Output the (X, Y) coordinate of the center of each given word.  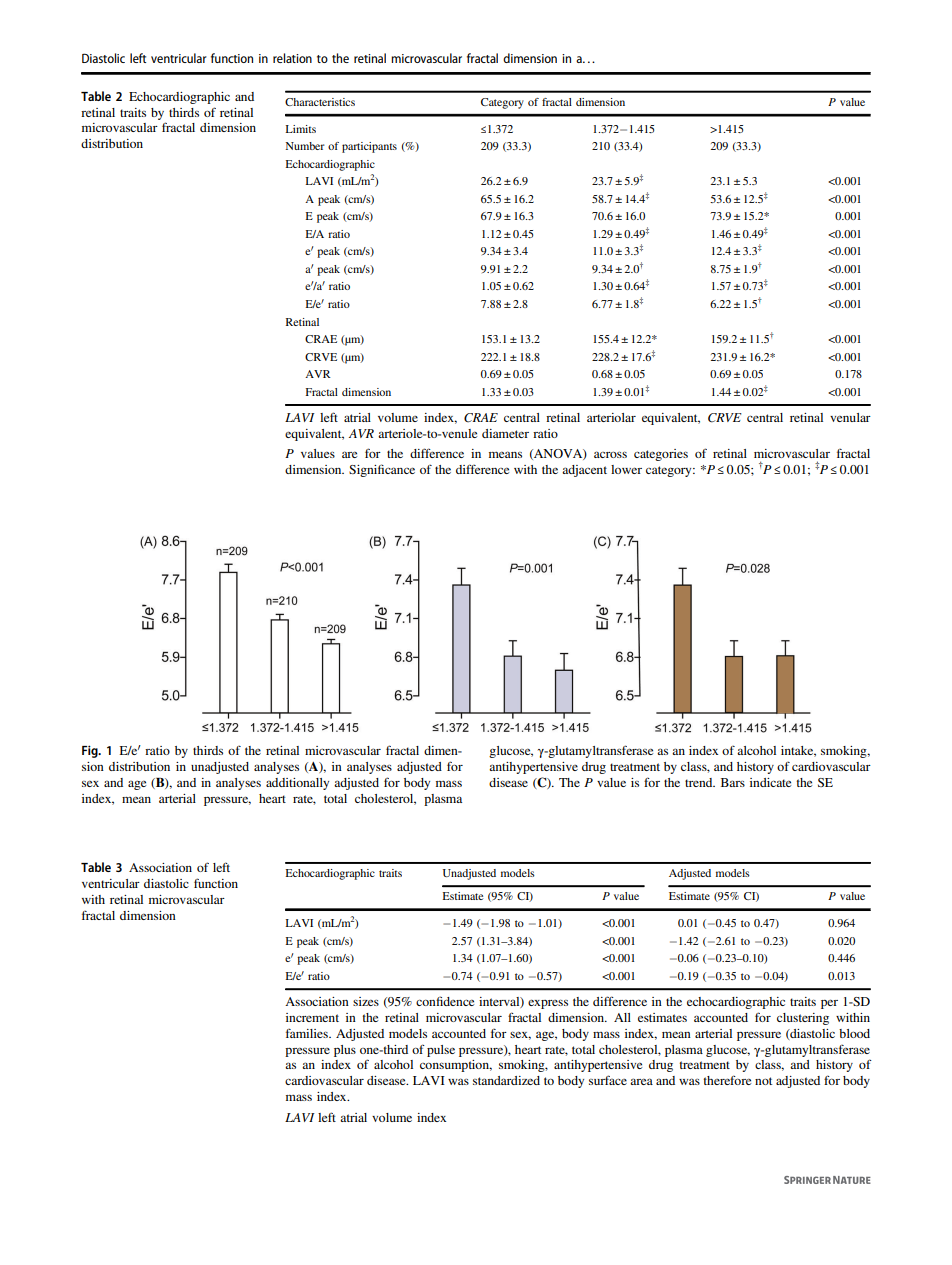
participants (369, 147)
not (763, 1081)
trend (700, 782)
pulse (441, 1051)
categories (661, 455)
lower (626, 469)
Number (305, 146)
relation (292, 58)
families (308, 1033)
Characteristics (320, 102)
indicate (770, 782)
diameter (505, 433)
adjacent (584, 471)
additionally (297, 784)
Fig (91, 751)
